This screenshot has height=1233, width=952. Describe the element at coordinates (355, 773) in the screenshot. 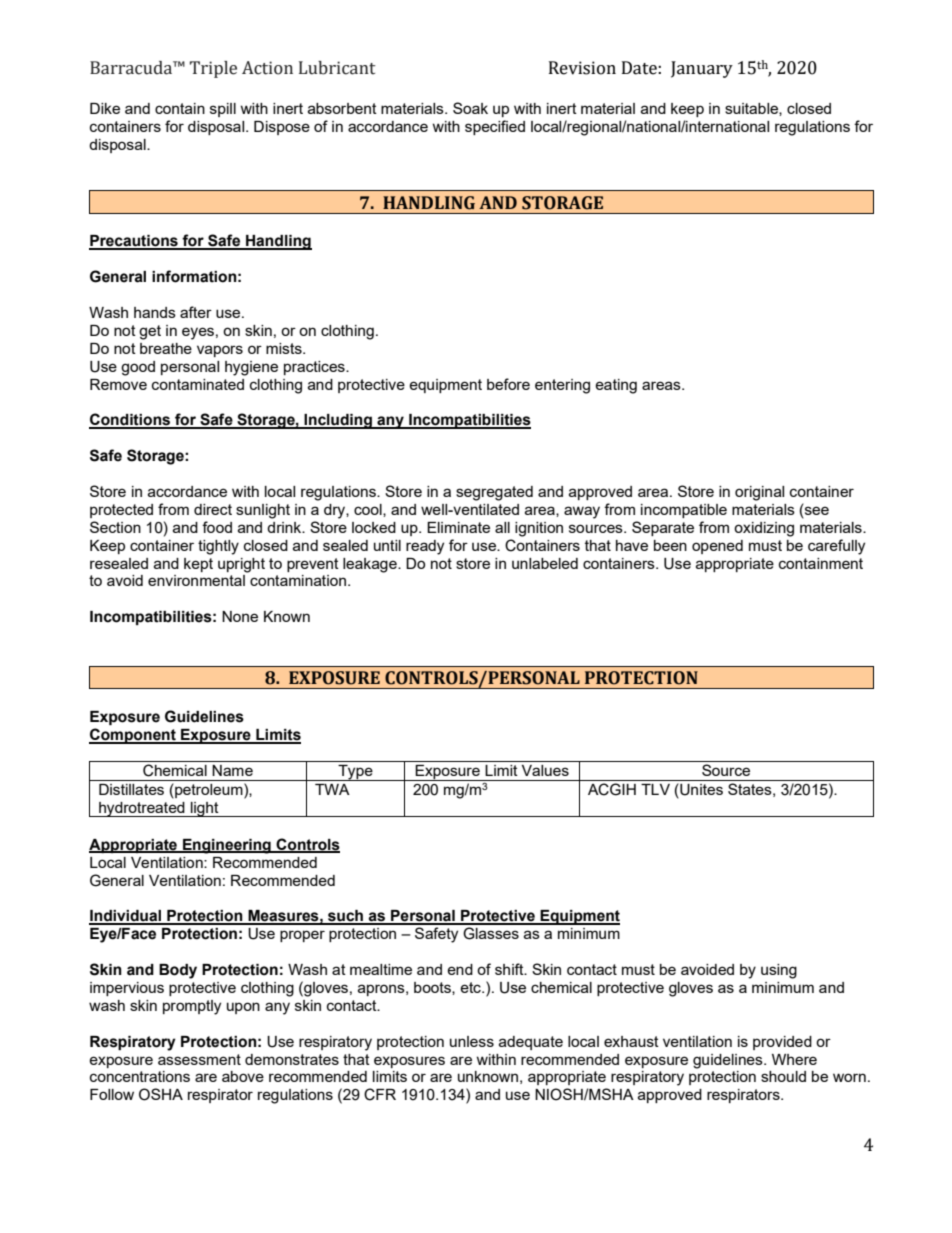

I see `Type` at that location.
